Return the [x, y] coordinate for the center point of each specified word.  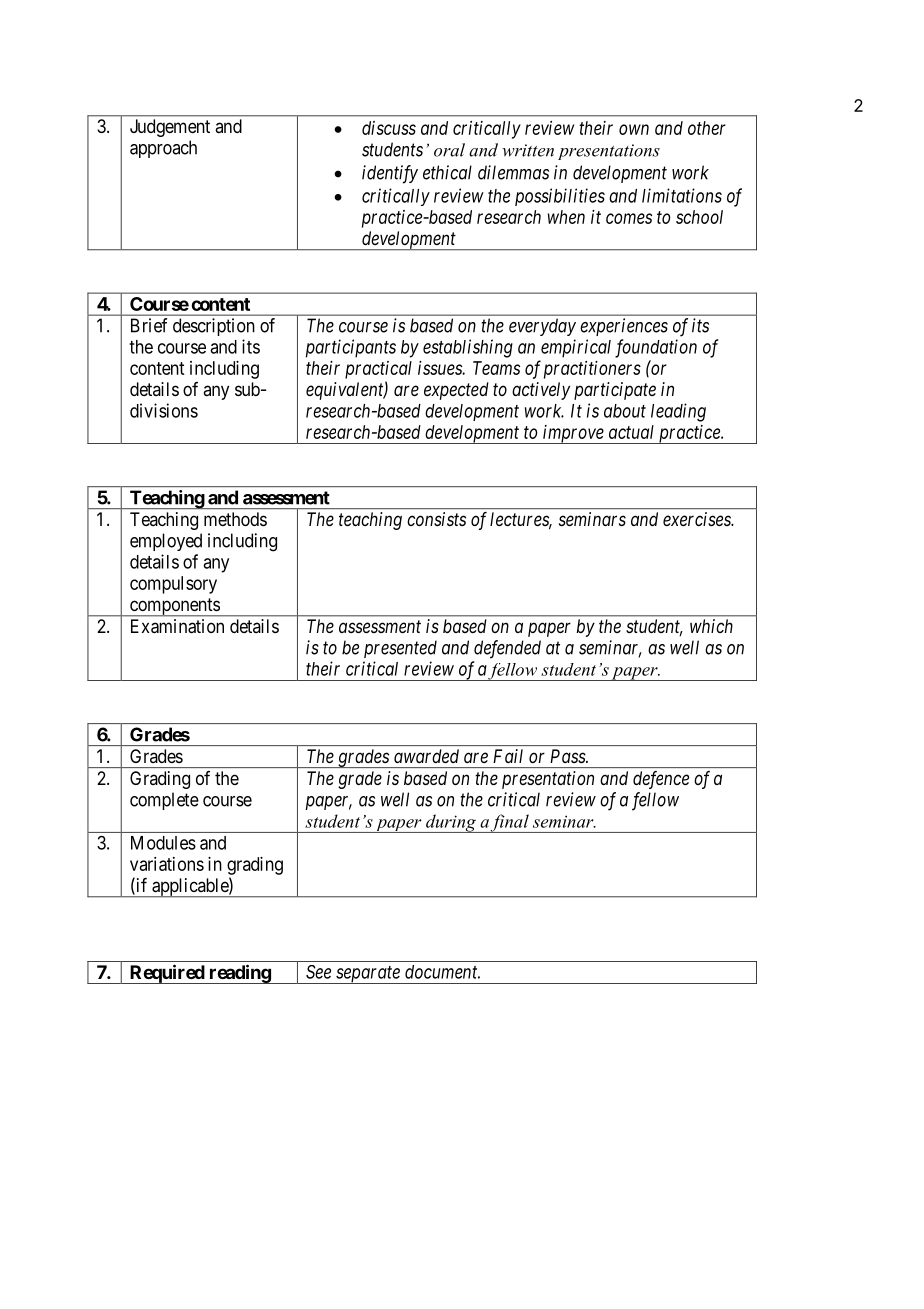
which [711, 626]
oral [449, 150]
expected [456, 391]
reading [239, 974]
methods [235, 519]
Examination [177, 626]
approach [163, 149]
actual [631, 432]
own [634, 129]
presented [400, 649]
